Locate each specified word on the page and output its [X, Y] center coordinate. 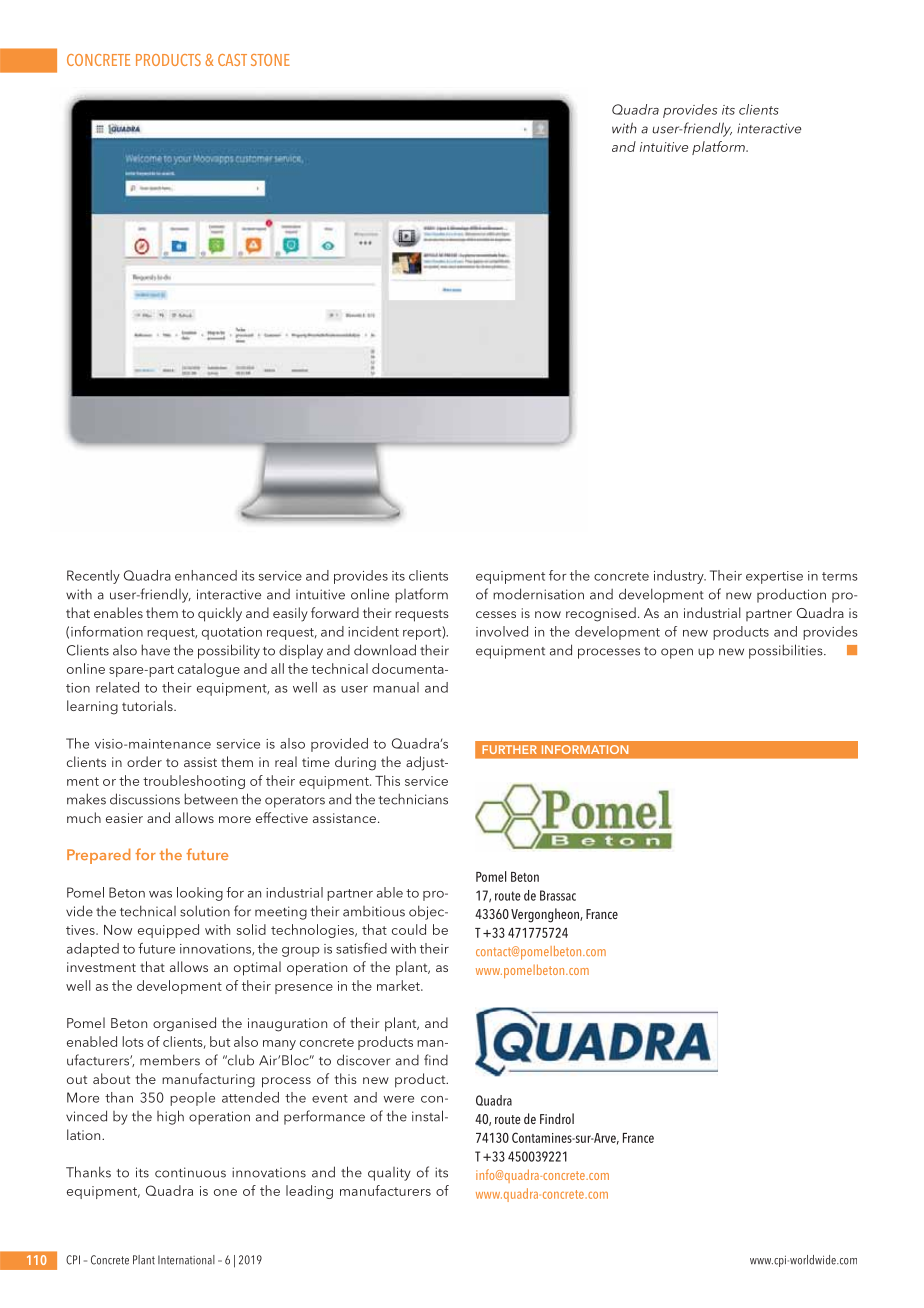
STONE [270, 60]
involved [502, 631]
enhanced [206, 575]
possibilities [787, 651]
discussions [145, 799]
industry [680, 577]
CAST [232, 60]
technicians [413, 799]
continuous [190, 1172]
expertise [774, 577]
